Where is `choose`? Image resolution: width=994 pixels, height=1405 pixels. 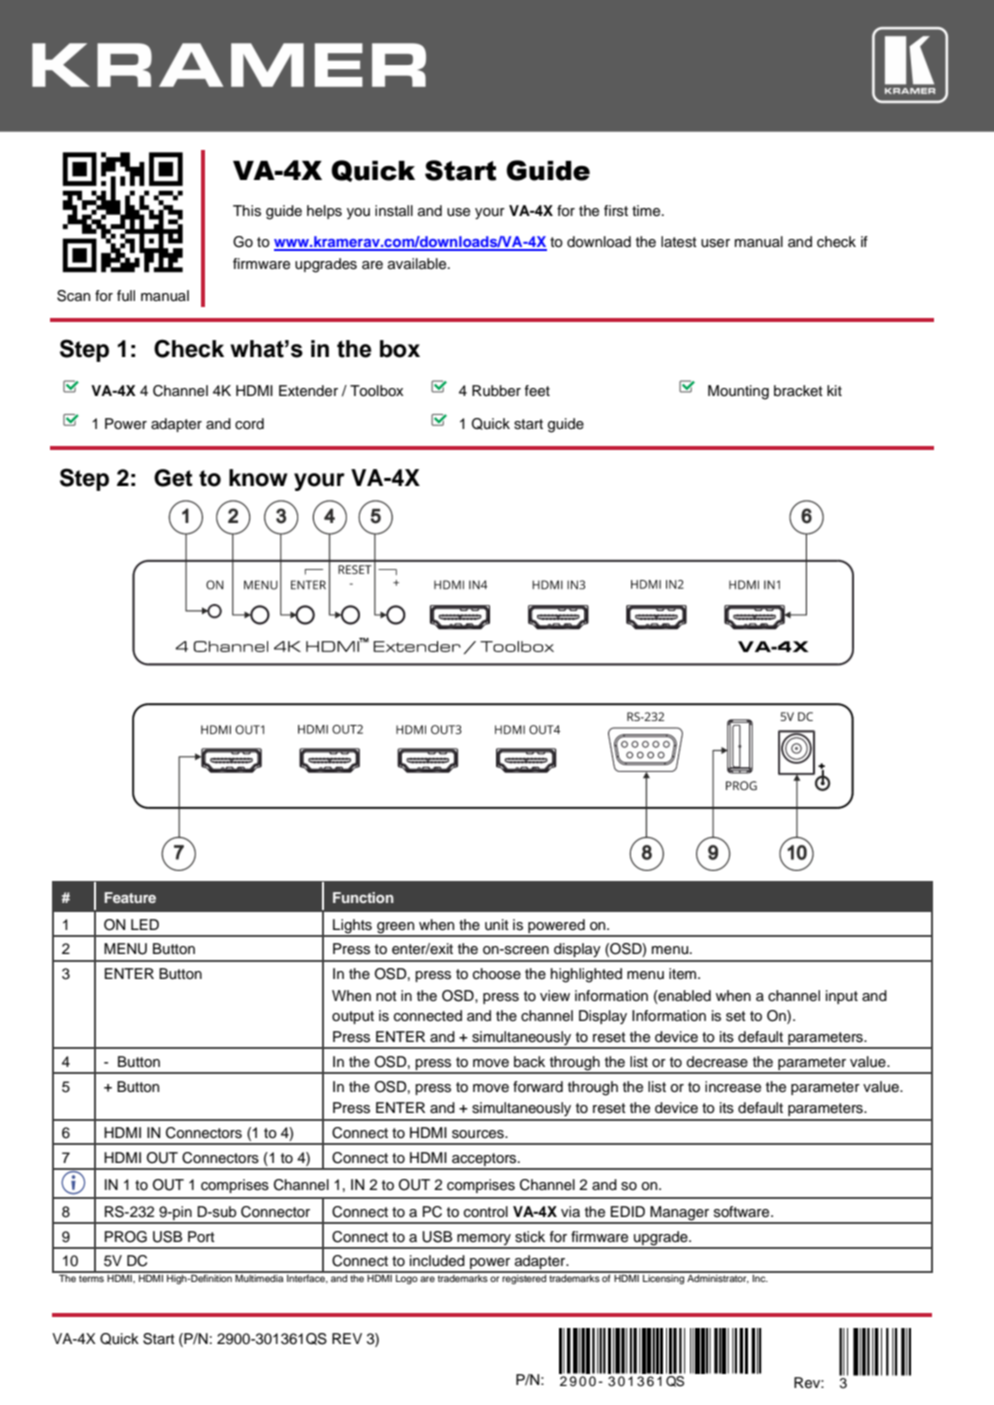 choose is located at coordinates (497, 974).
